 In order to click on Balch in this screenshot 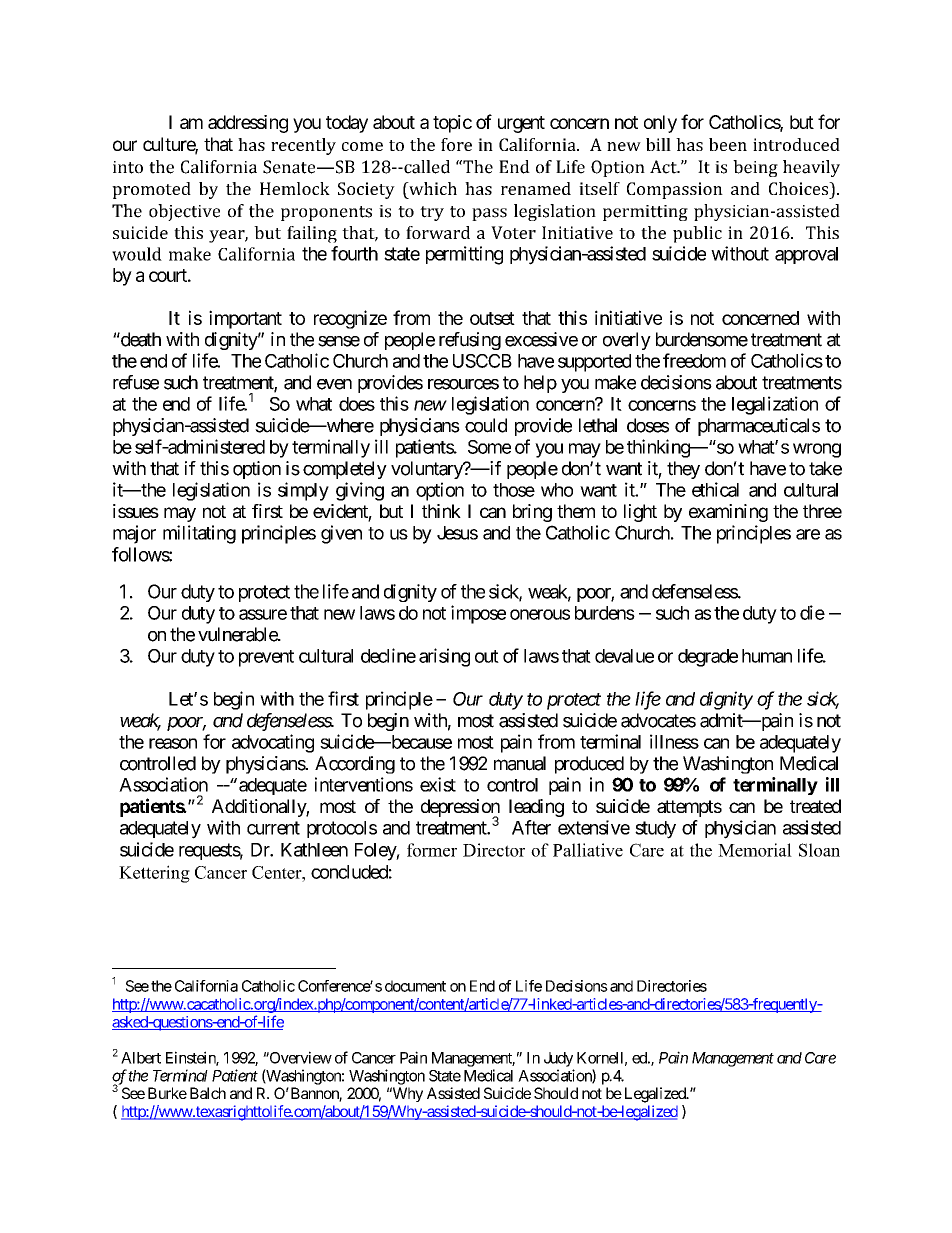, I will do `click(208, 1093)`.
